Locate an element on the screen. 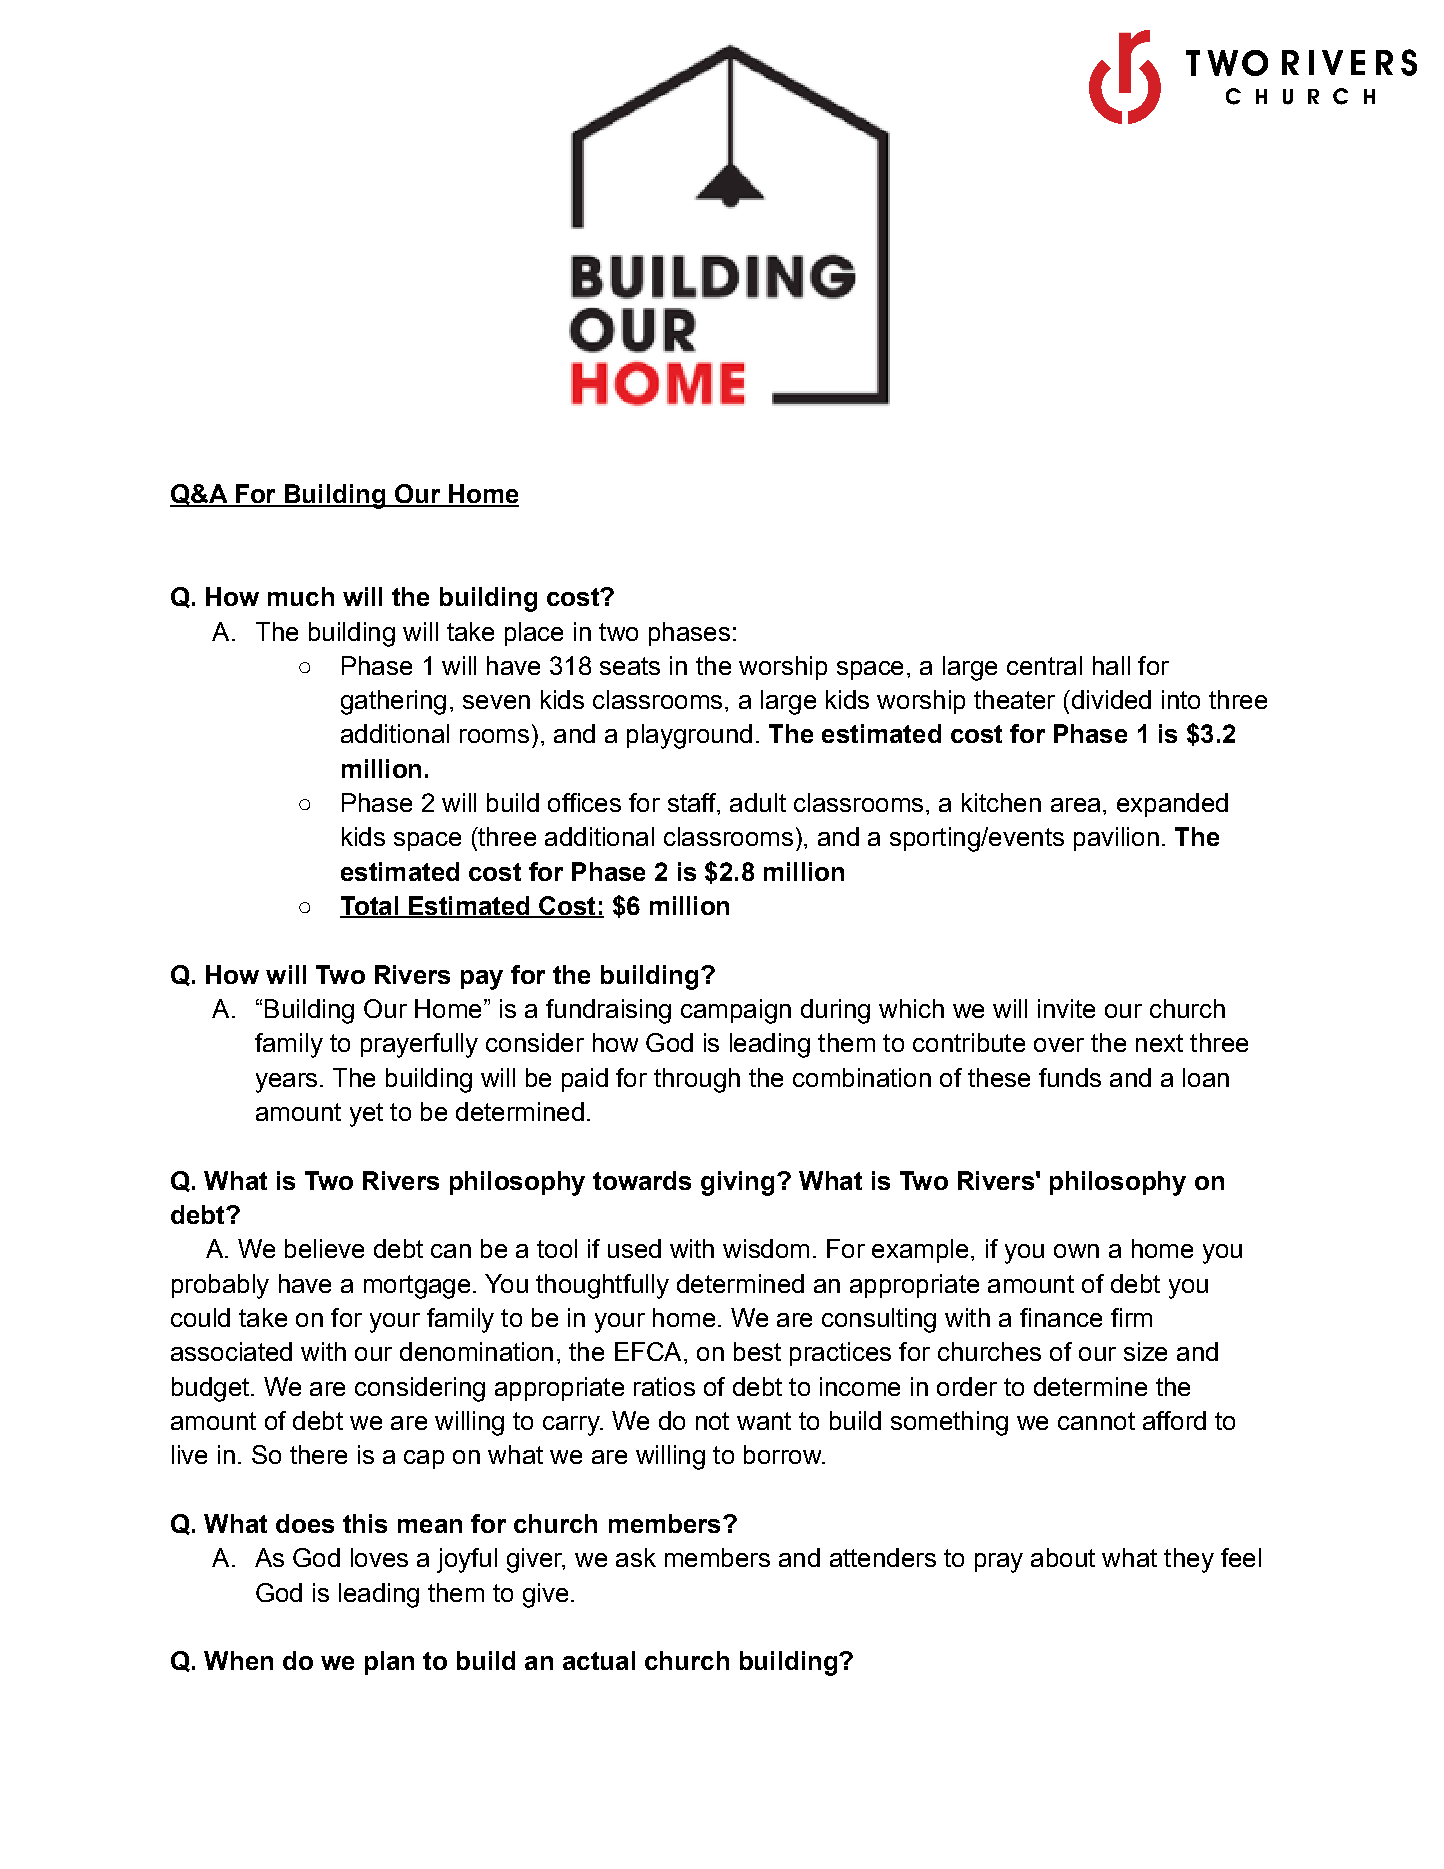  campaign is located at coordinates (736, 1011).
